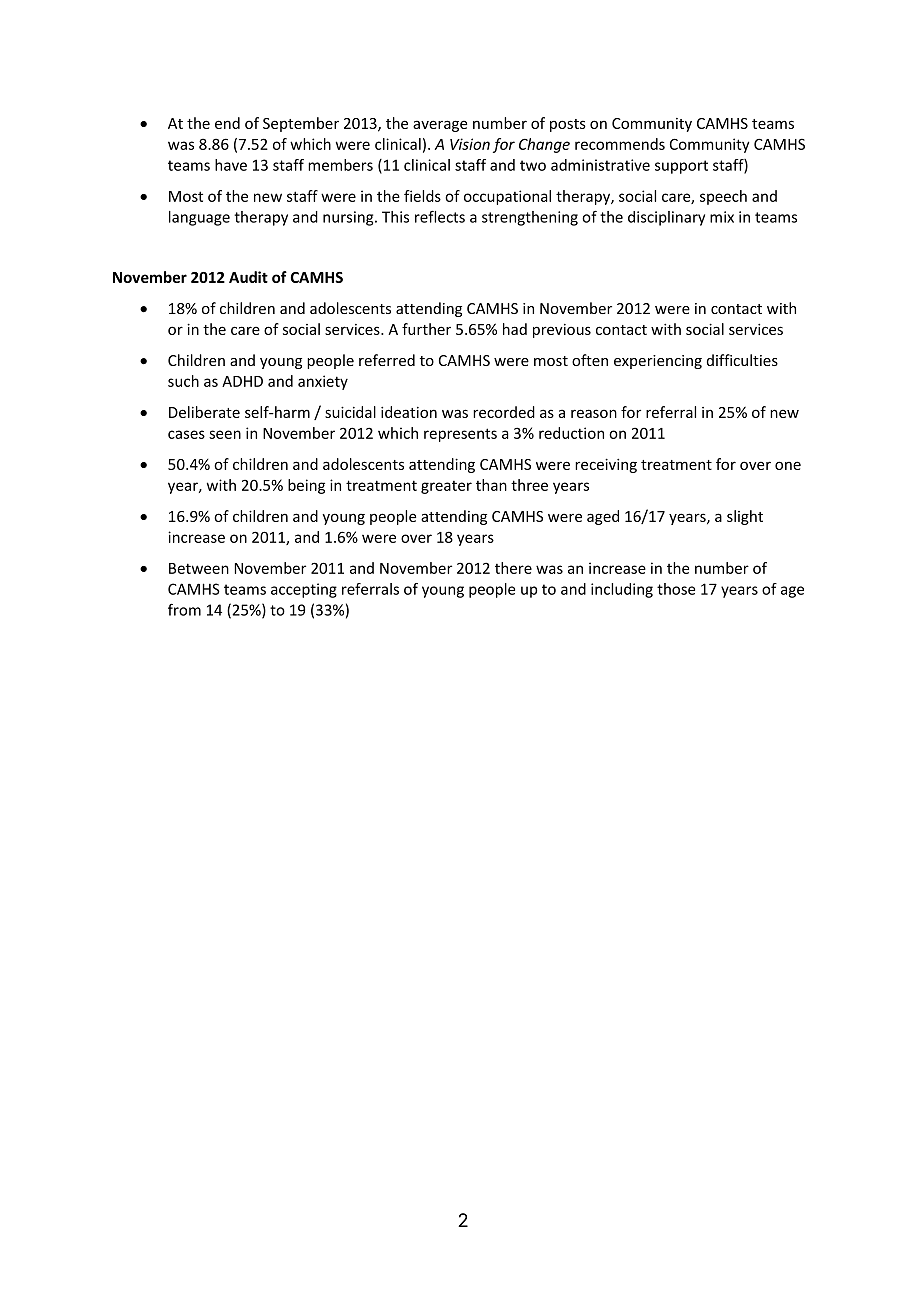 The width and height of the screenshot is (924, 1308). Describe the element at coordinates (681, 167) in the screenshot. I see `support` at that location.
